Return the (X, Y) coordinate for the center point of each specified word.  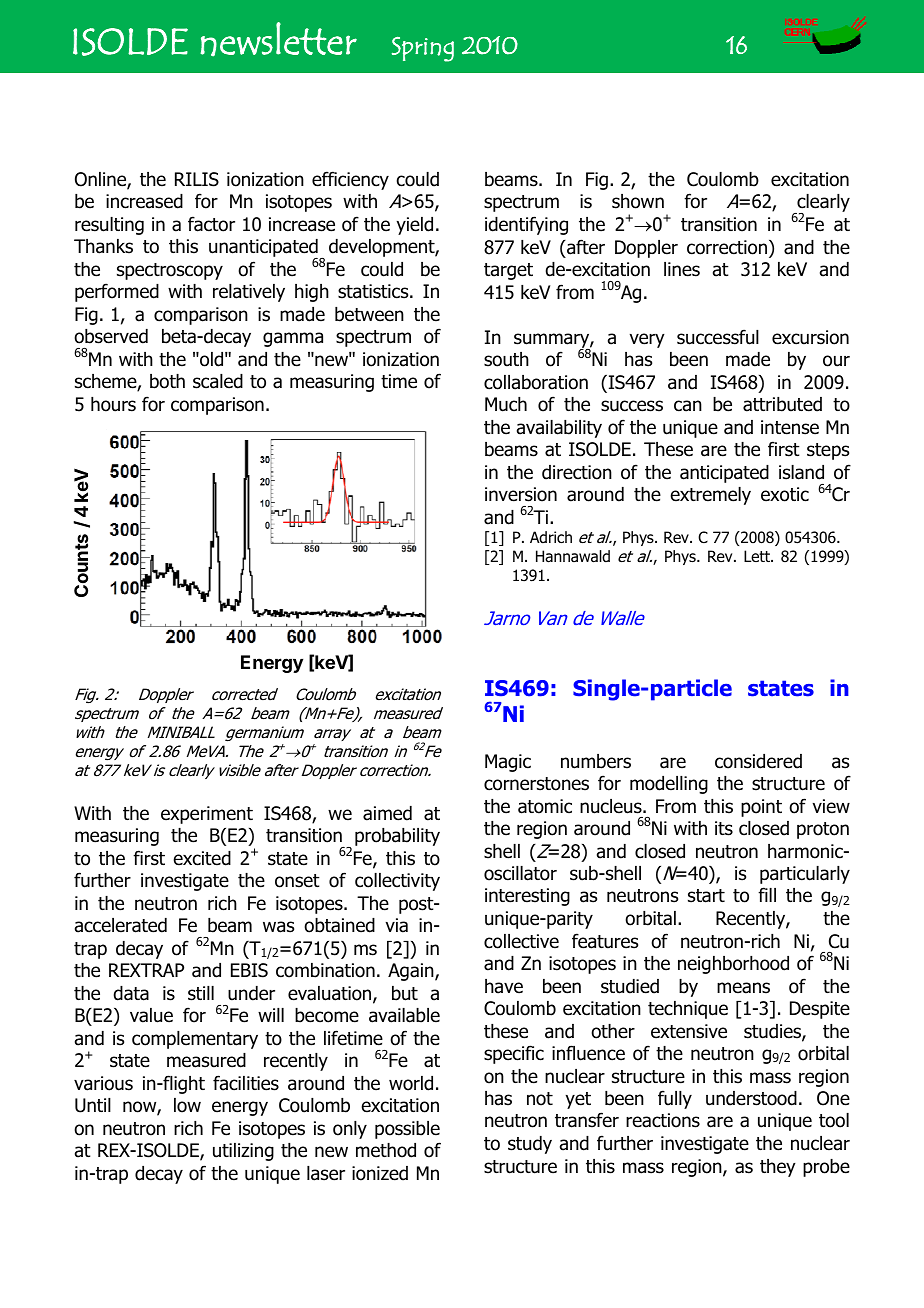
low (187, 1105)
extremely (711, 496)
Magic (508, 763)
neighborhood (733, 965)
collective (521, 941)
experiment (207, 815)
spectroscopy (170, 271)
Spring (423, 49)
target (508, 271)
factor (211, 224)
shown (638, 201)
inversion (521, 494)
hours (113, 404)
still (201, 993)
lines (682, 269)
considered (758, 761)
